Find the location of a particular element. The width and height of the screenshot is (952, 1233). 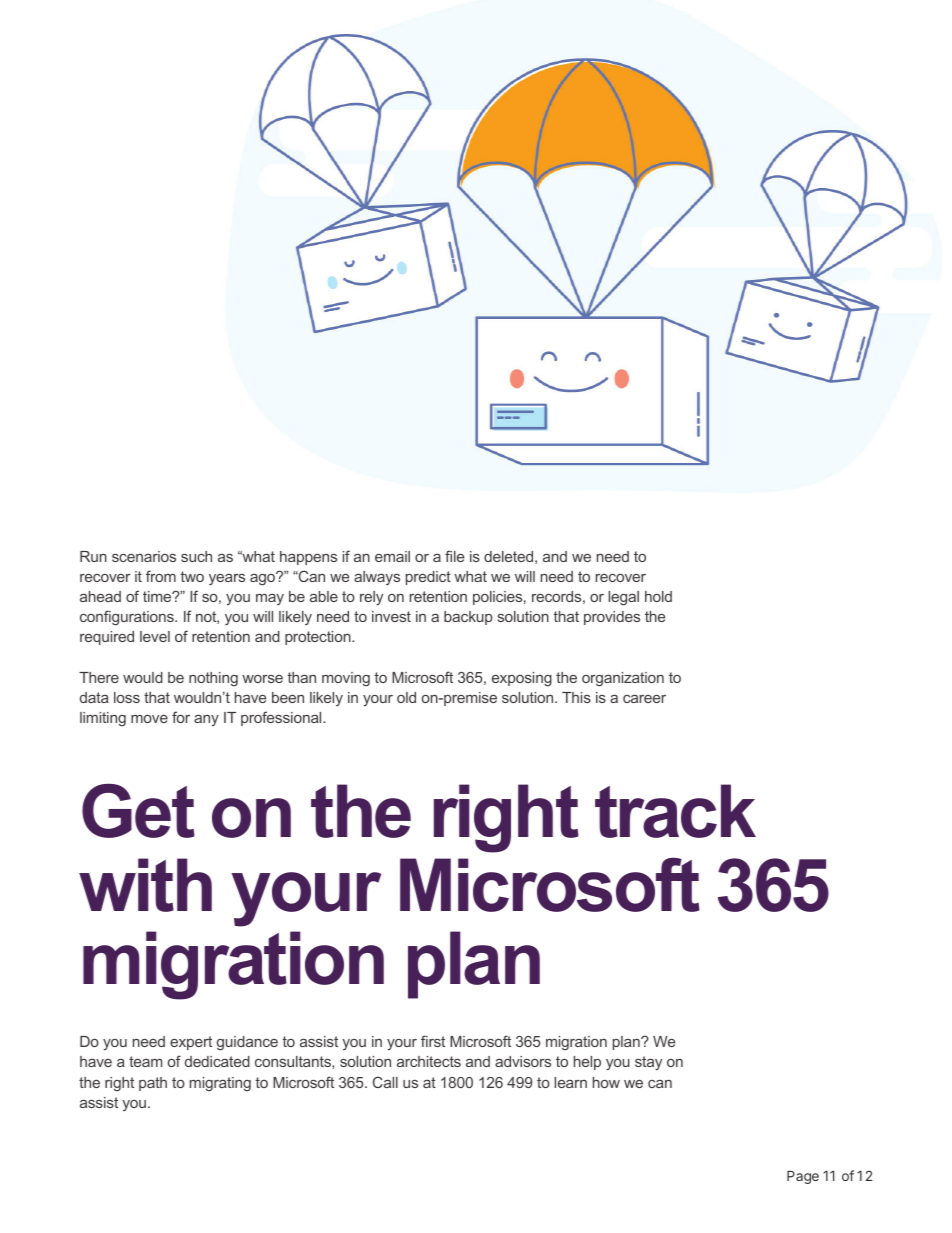

hold is located at coordinates (658, 596).
